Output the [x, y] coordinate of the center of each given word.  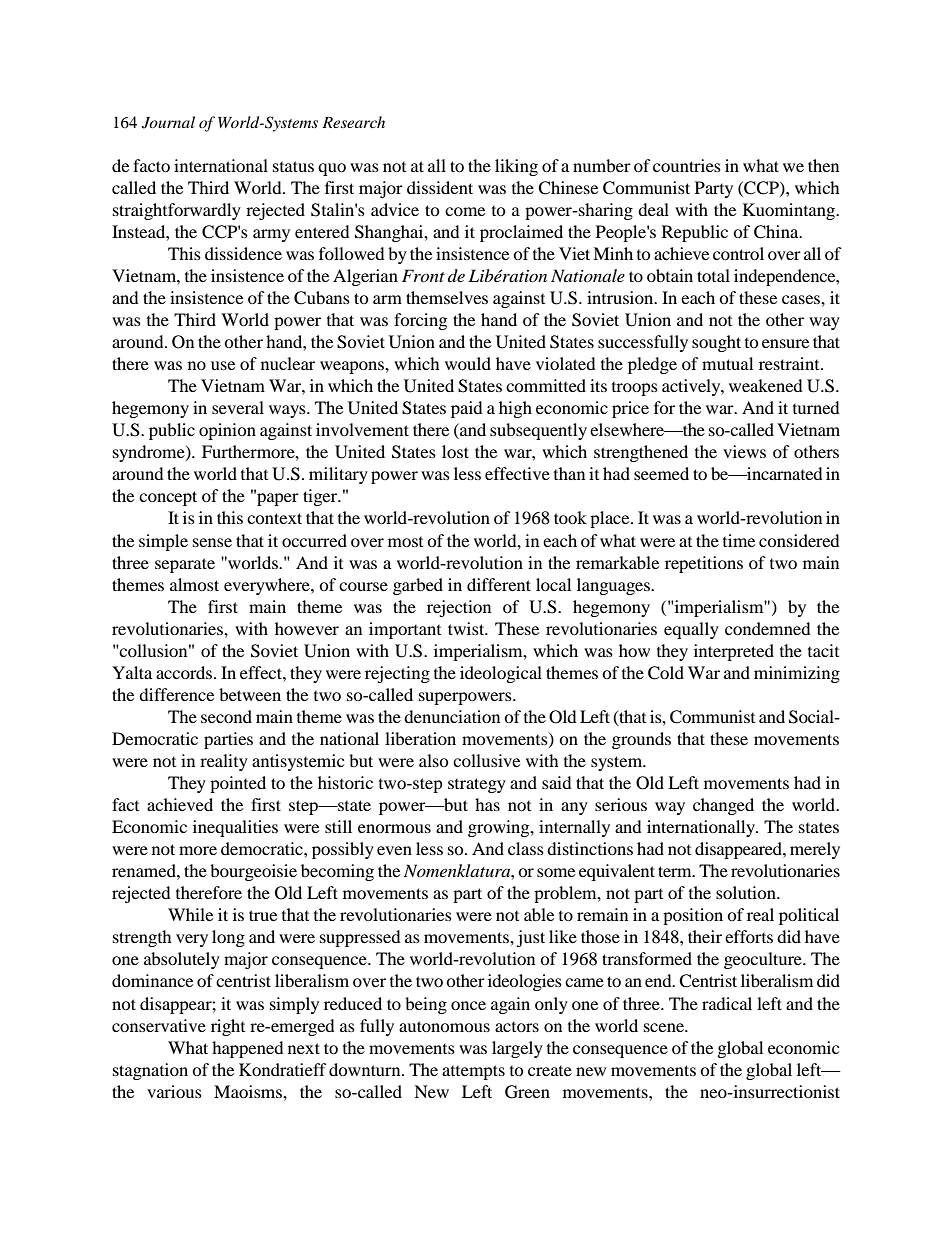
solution [747, 892]
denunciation [452, 716]
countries [687, 165]
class [526, 848]
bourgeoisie [253, 872]
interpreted [734, 652]
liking [516, 167]
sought [716, 343]
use [223, 365]
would [468, 363]
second [226, 716]
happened [248, 1049]
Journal [168, 122]
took [570, 517]
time [739, 540]
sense [212, 542]
